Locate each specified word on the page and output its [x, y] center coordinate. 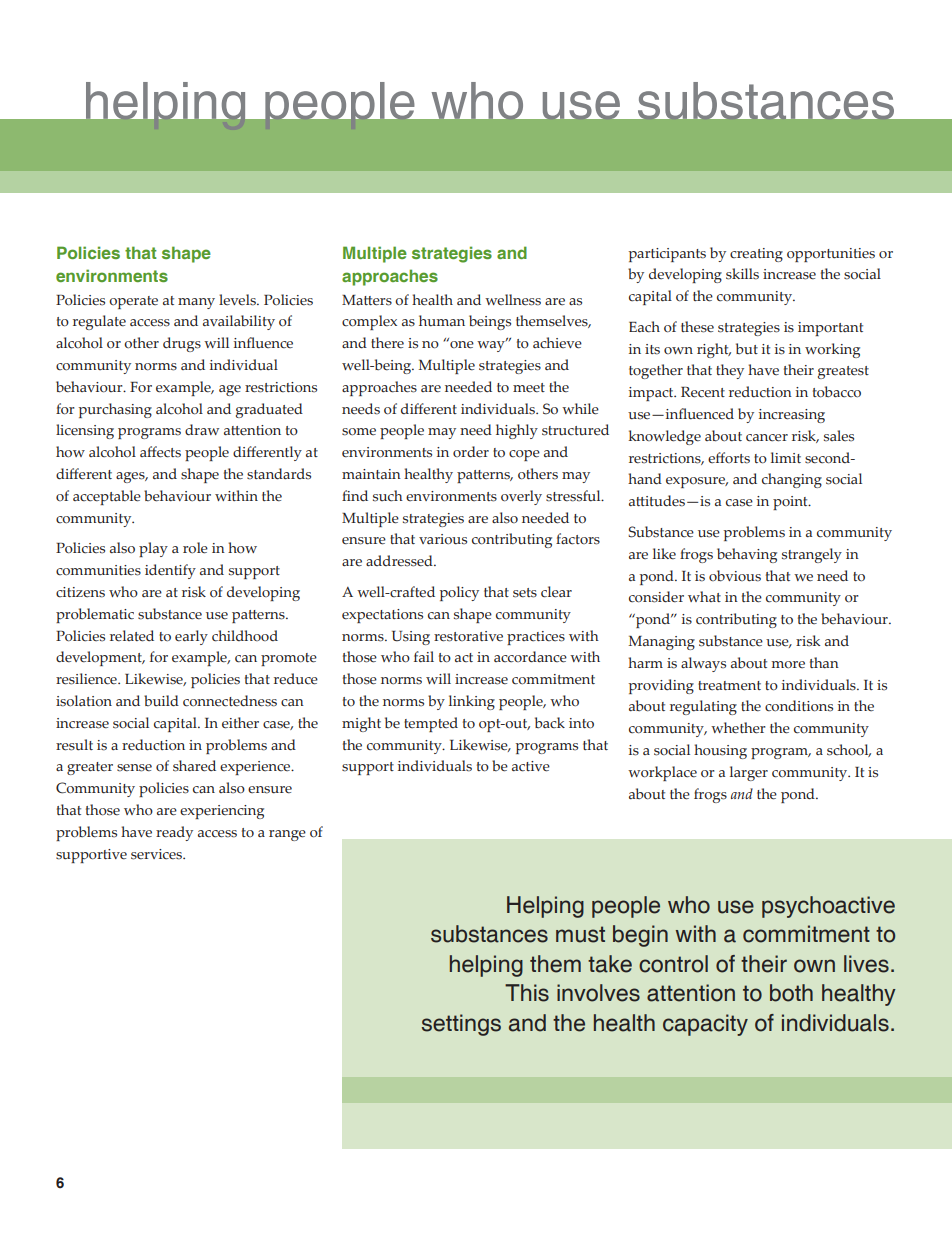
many [196, 303]
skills [742, 274]
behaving [747, 555]
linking [472, 702]
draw [202, 430]
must [580, 934]
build [161, 701]
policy [459, 593]
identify [170, 571]
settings [461, 1025]
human [442, 321]
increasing [792, 416]
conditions [799, 706]
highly [517, 431]
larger [749, 773]
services [158, 854]
